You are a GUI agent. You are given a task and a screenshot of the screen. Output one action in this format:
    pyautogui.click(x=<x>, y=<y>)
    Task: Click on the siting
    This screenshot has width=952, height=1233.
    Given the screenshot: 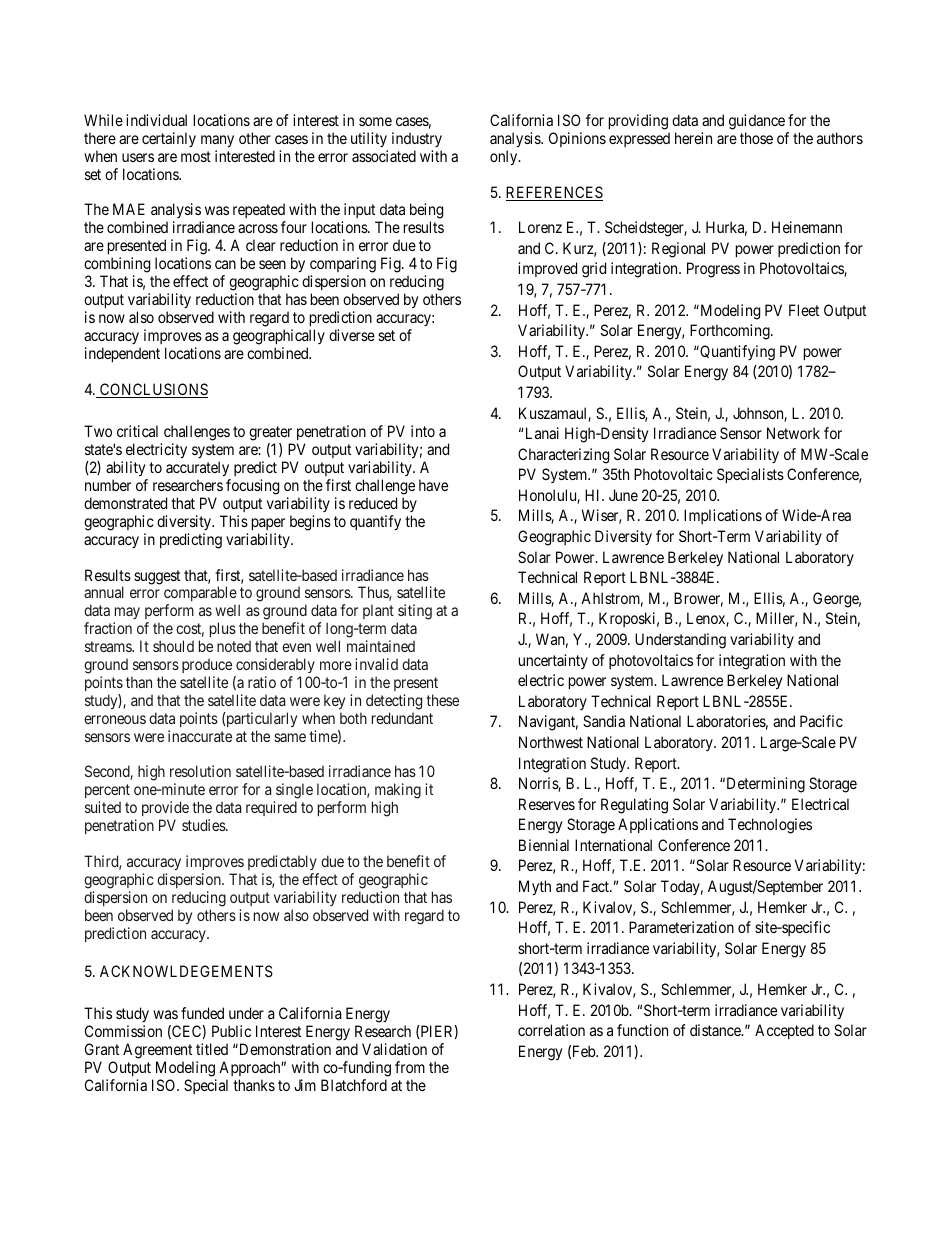 What is the action you would take?
    pyautogui.click(x=414, y=613)
